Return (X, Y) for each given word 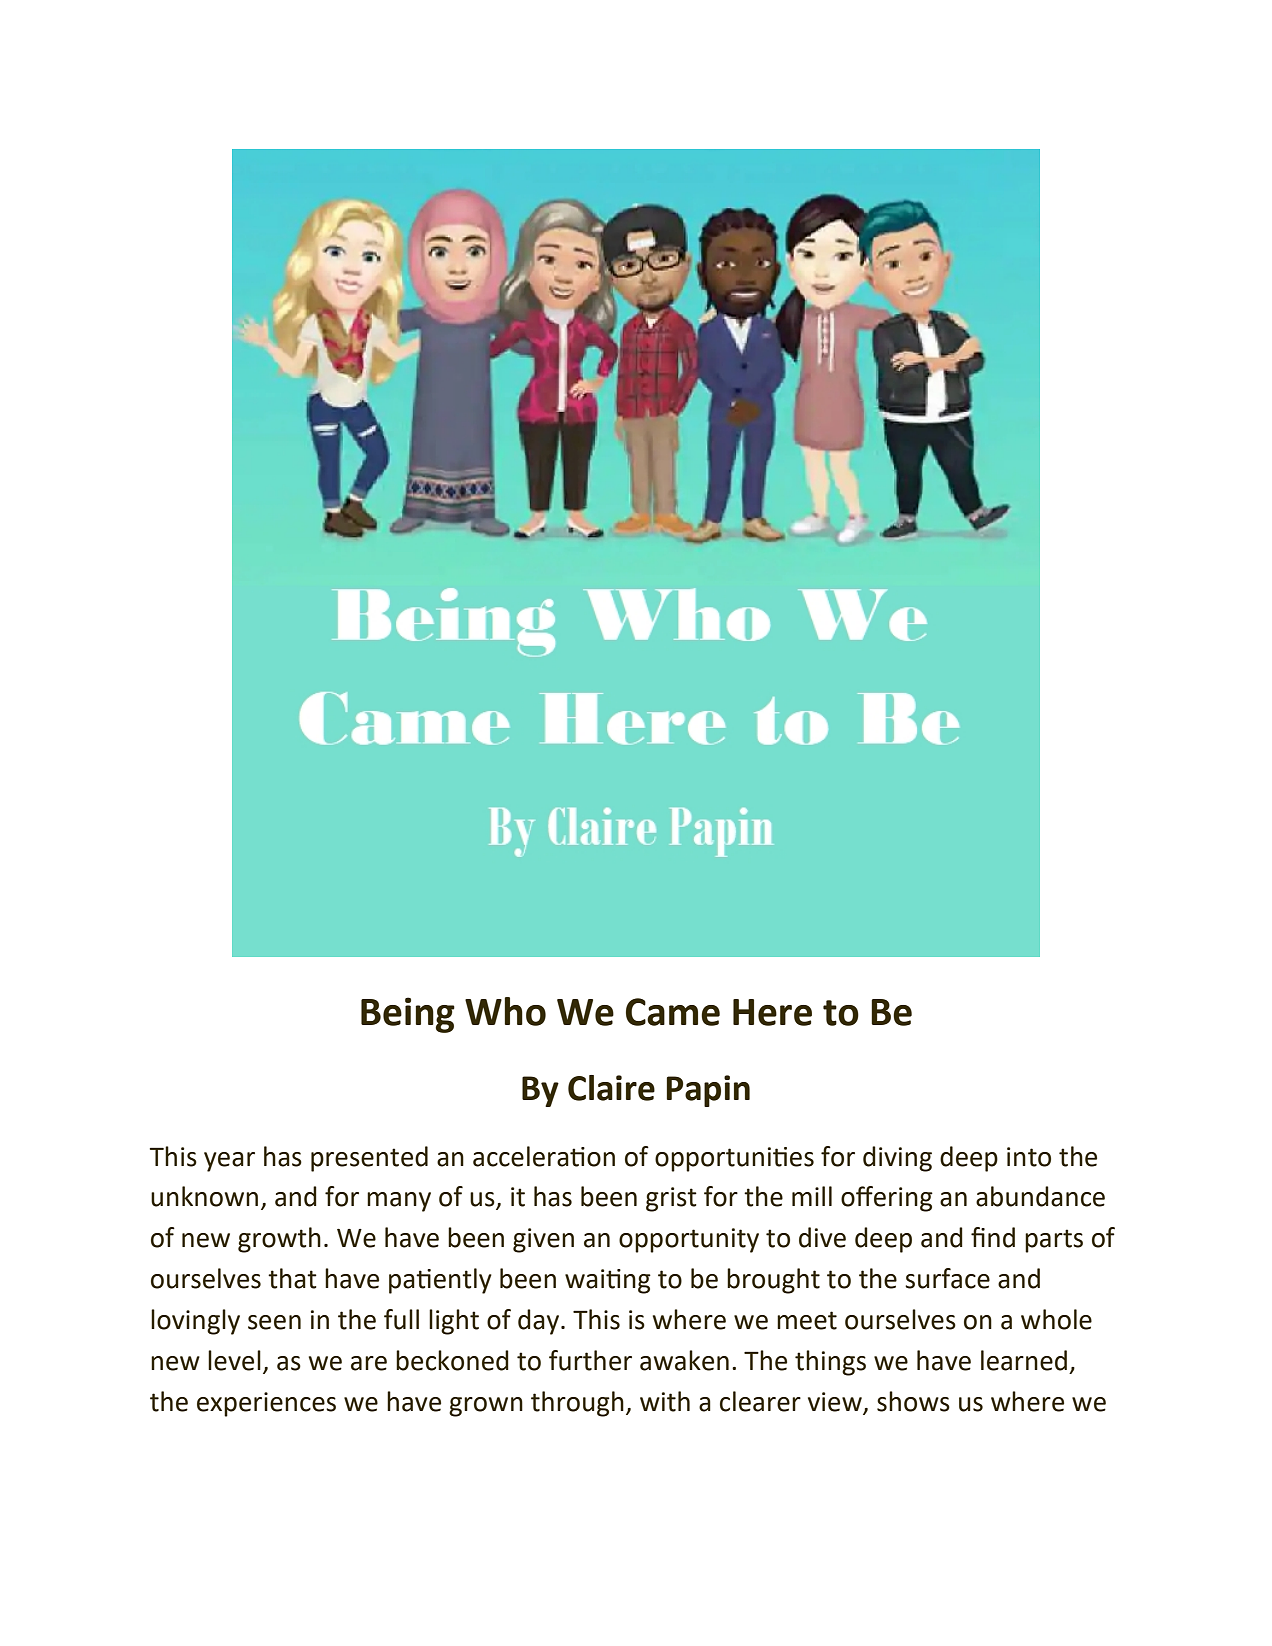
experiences (266, 1404)
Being (408, 1015)
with (665, 1401)
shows (913, 1401)
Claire (611, 1088)
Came (673, 1012)
